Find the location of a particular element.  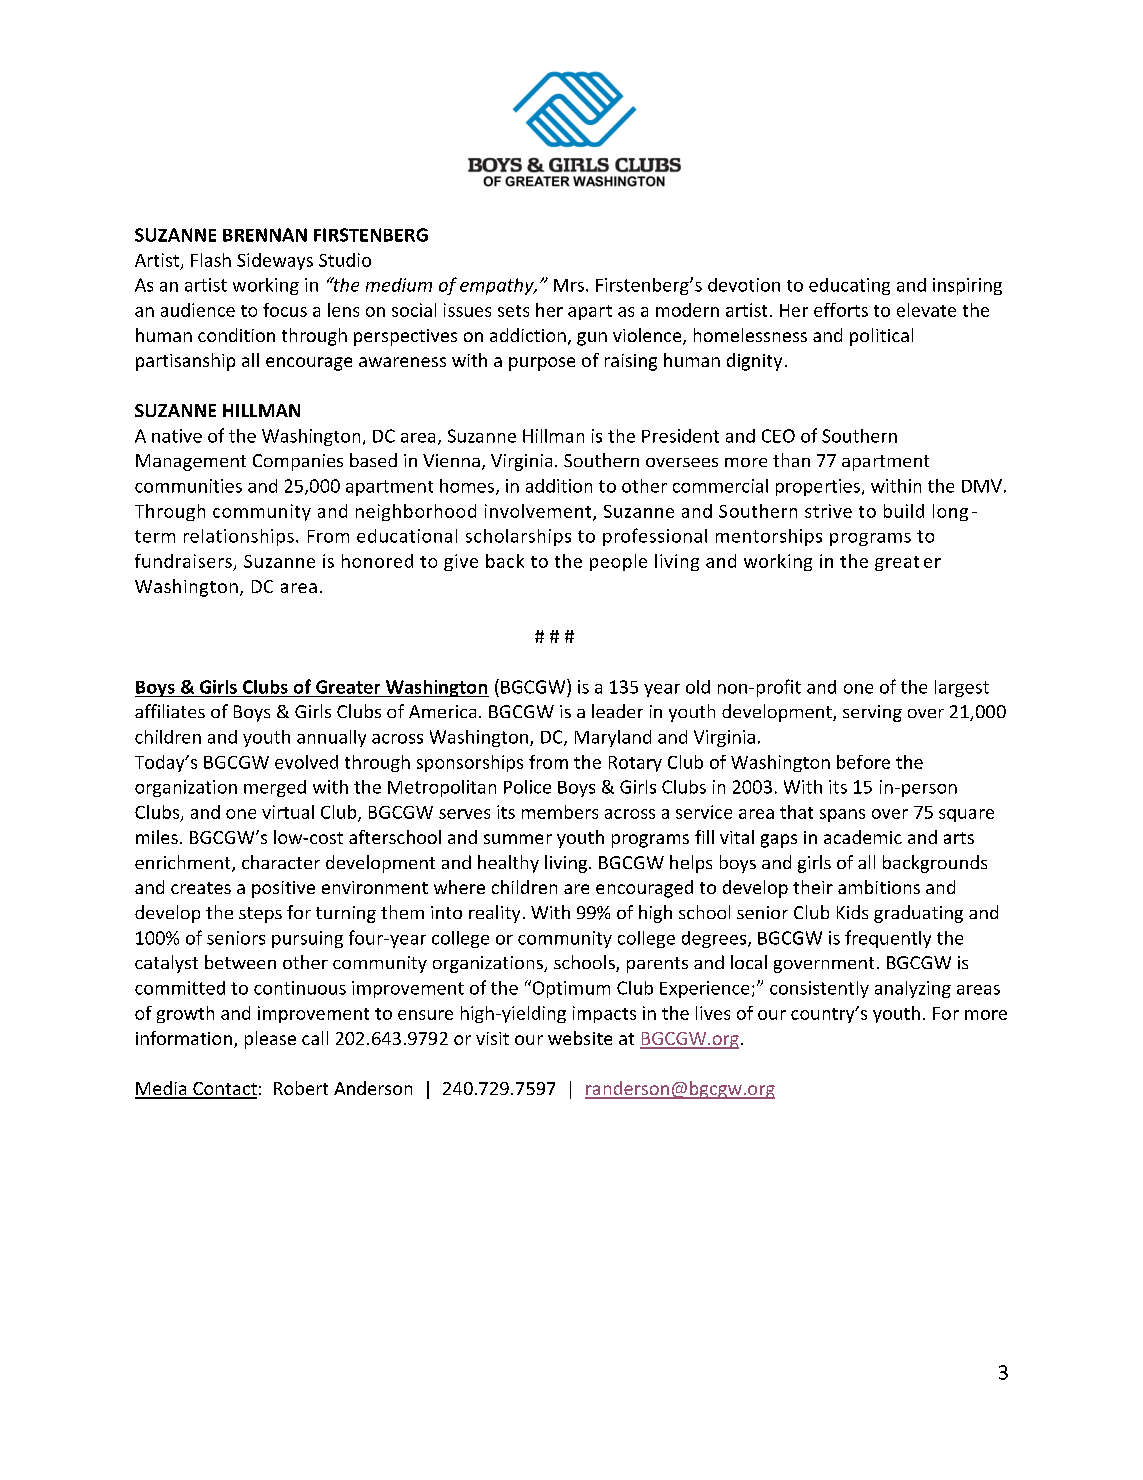

merged is located at coordinates (275, 788).
